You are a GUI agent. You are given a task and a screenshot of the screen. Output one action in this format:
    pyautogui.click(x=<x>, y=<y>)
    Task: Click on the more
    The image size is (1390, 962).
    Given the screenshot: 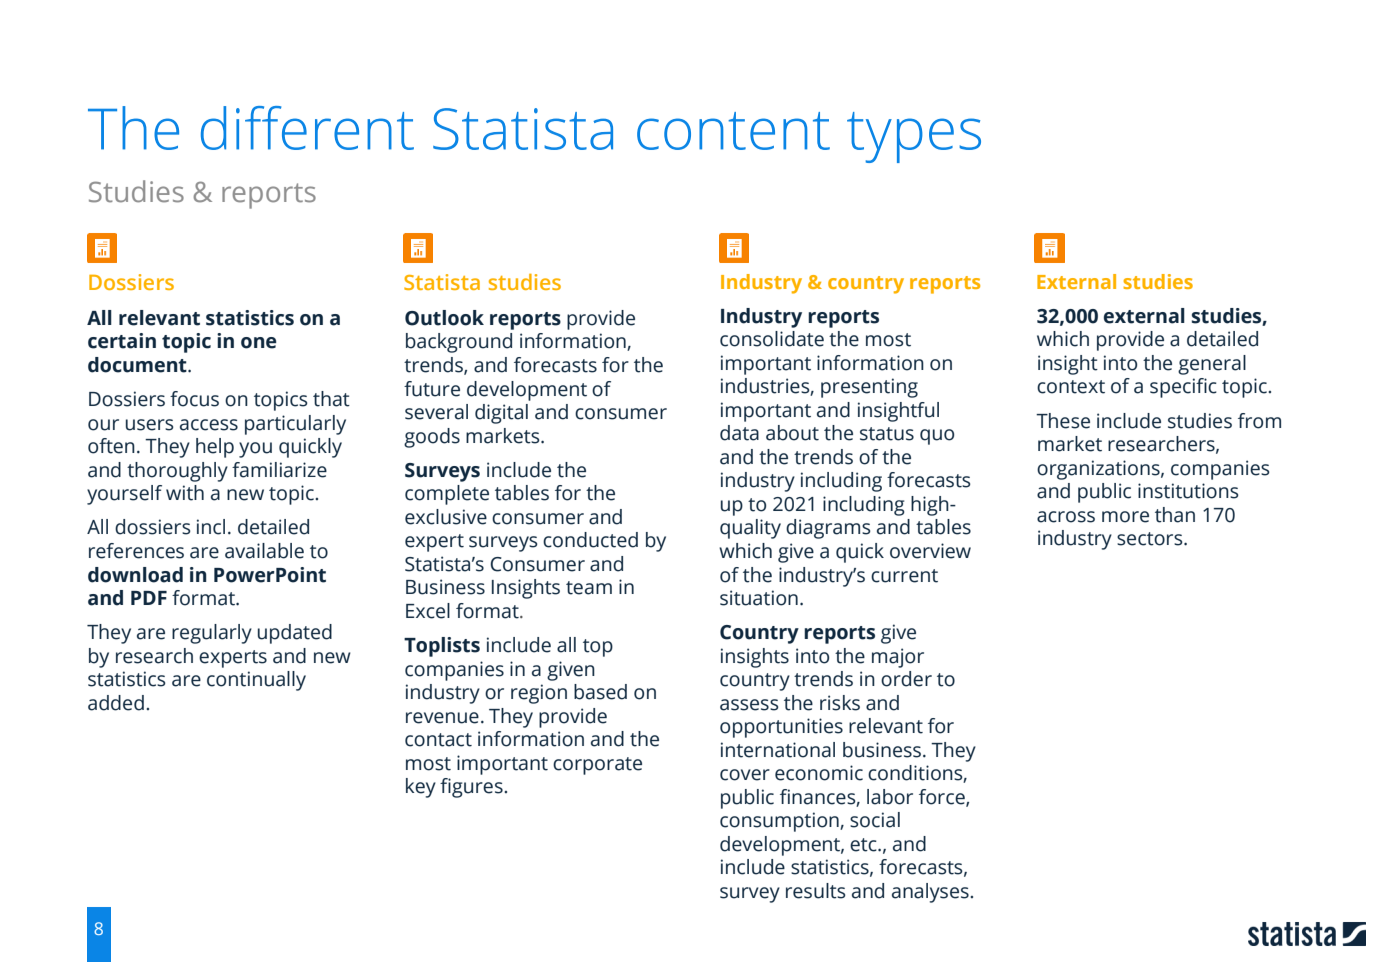 What is the action you would take?
    pyautogui.click(x=1125, y=517)
